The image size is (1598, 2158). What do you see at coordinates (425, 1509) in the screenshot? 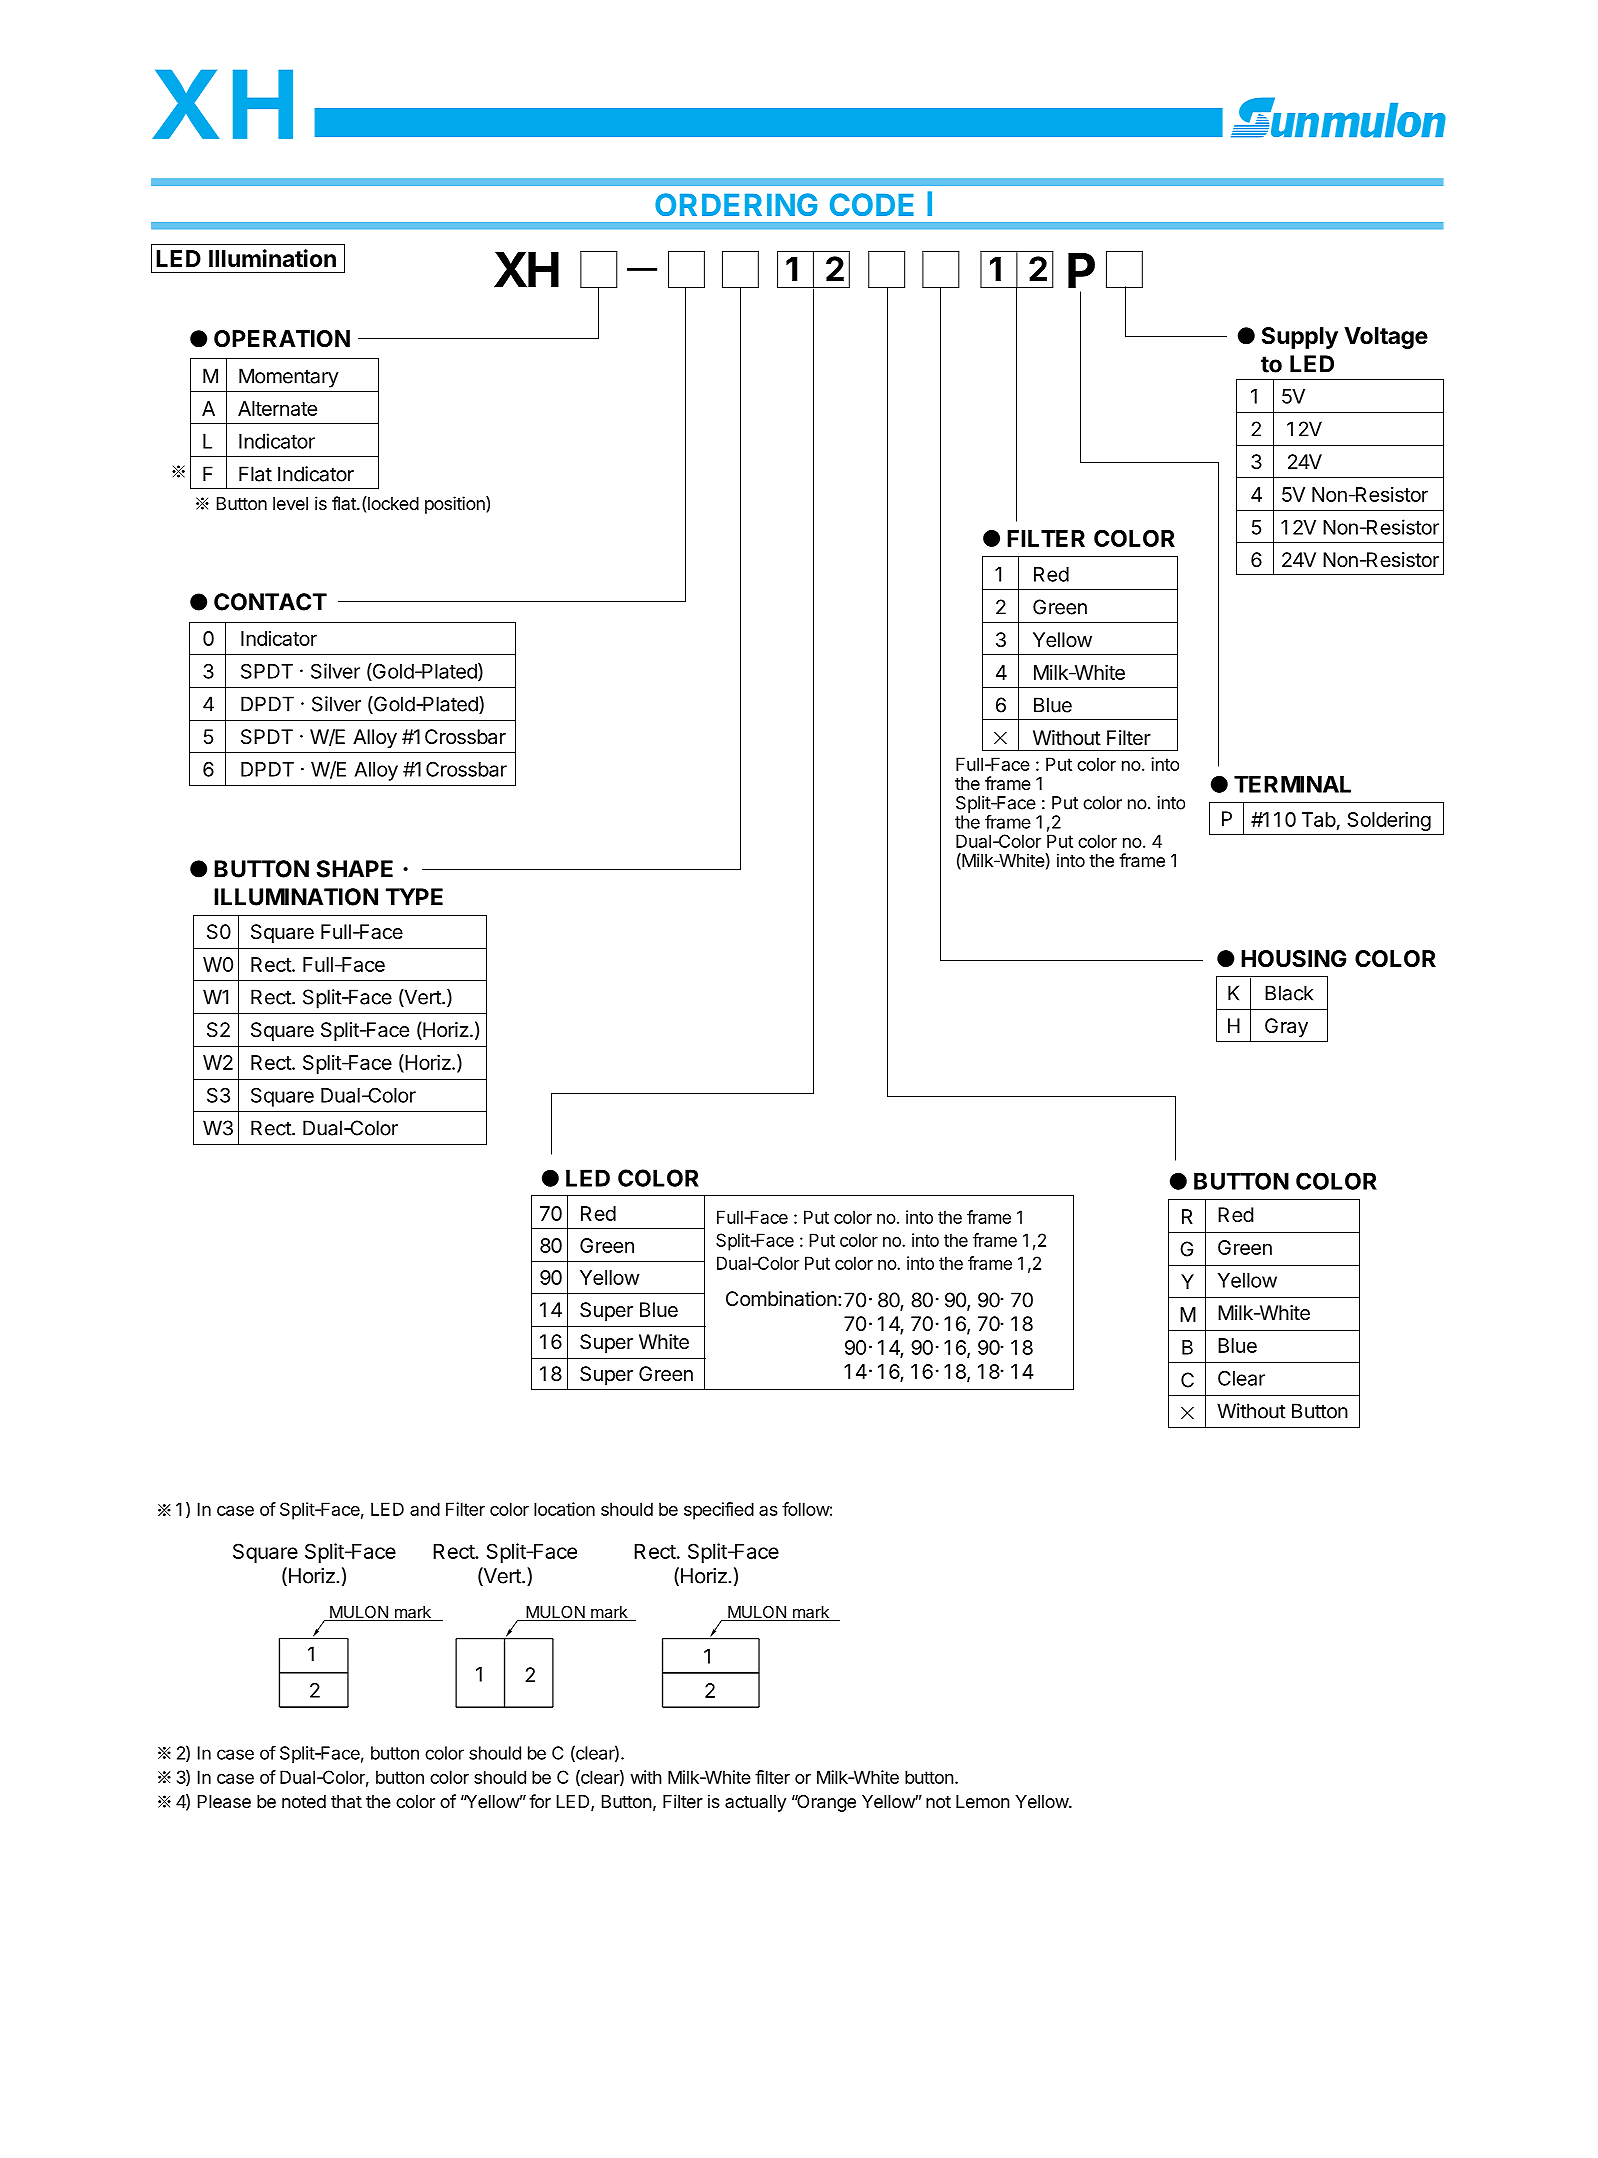
I see `and` at bounding box center [425, 1509].
